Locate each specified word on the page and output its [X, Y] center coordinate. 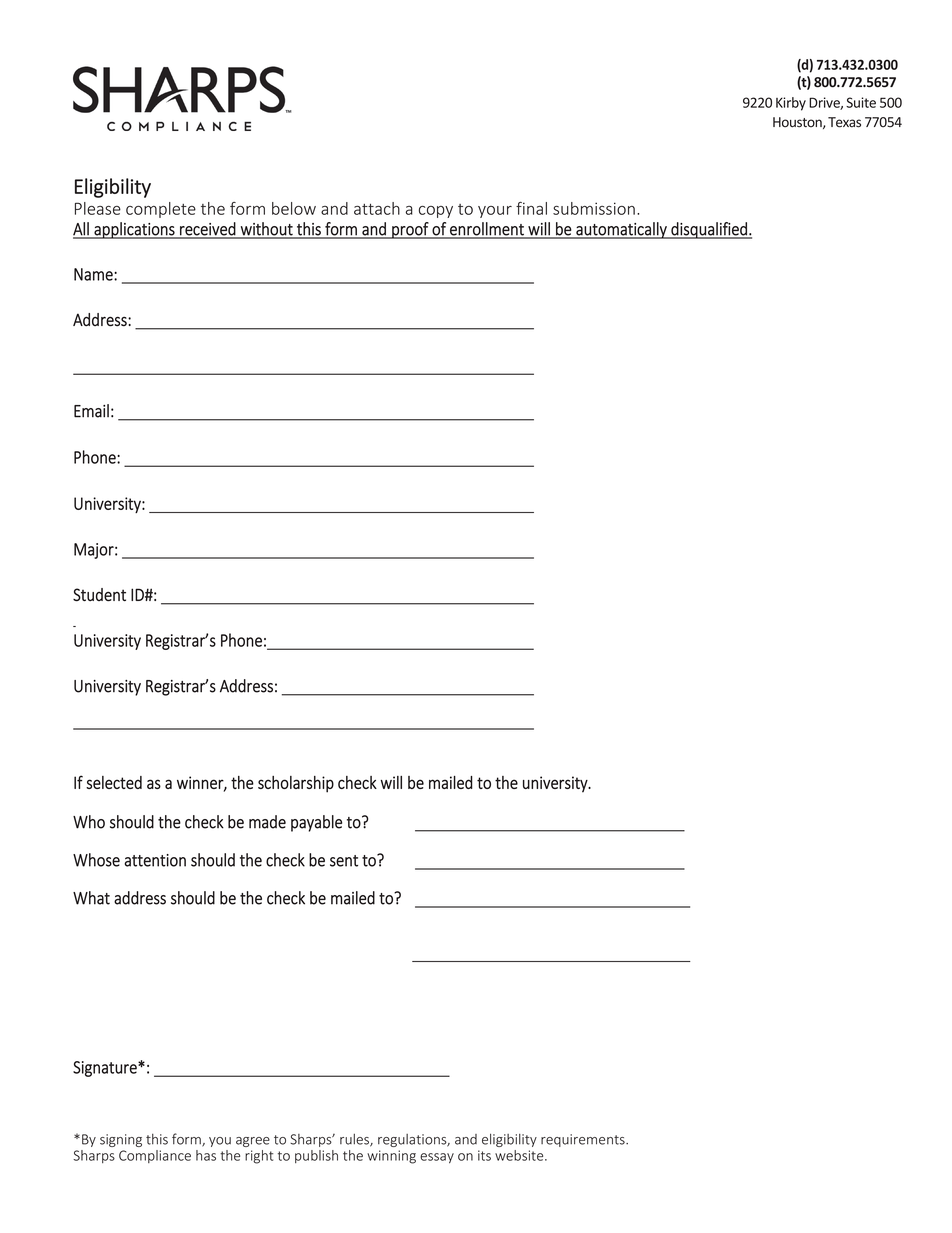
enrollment [487, 230]
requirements [584, 1140]
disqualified [709, 230]
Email [91, 411]
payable [316, 823]
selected [114, 782]
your [495, 212]
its [484, 1155]
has [206, 1155]
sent [344, 861]
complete [161, 210]
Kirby [791, 104]
